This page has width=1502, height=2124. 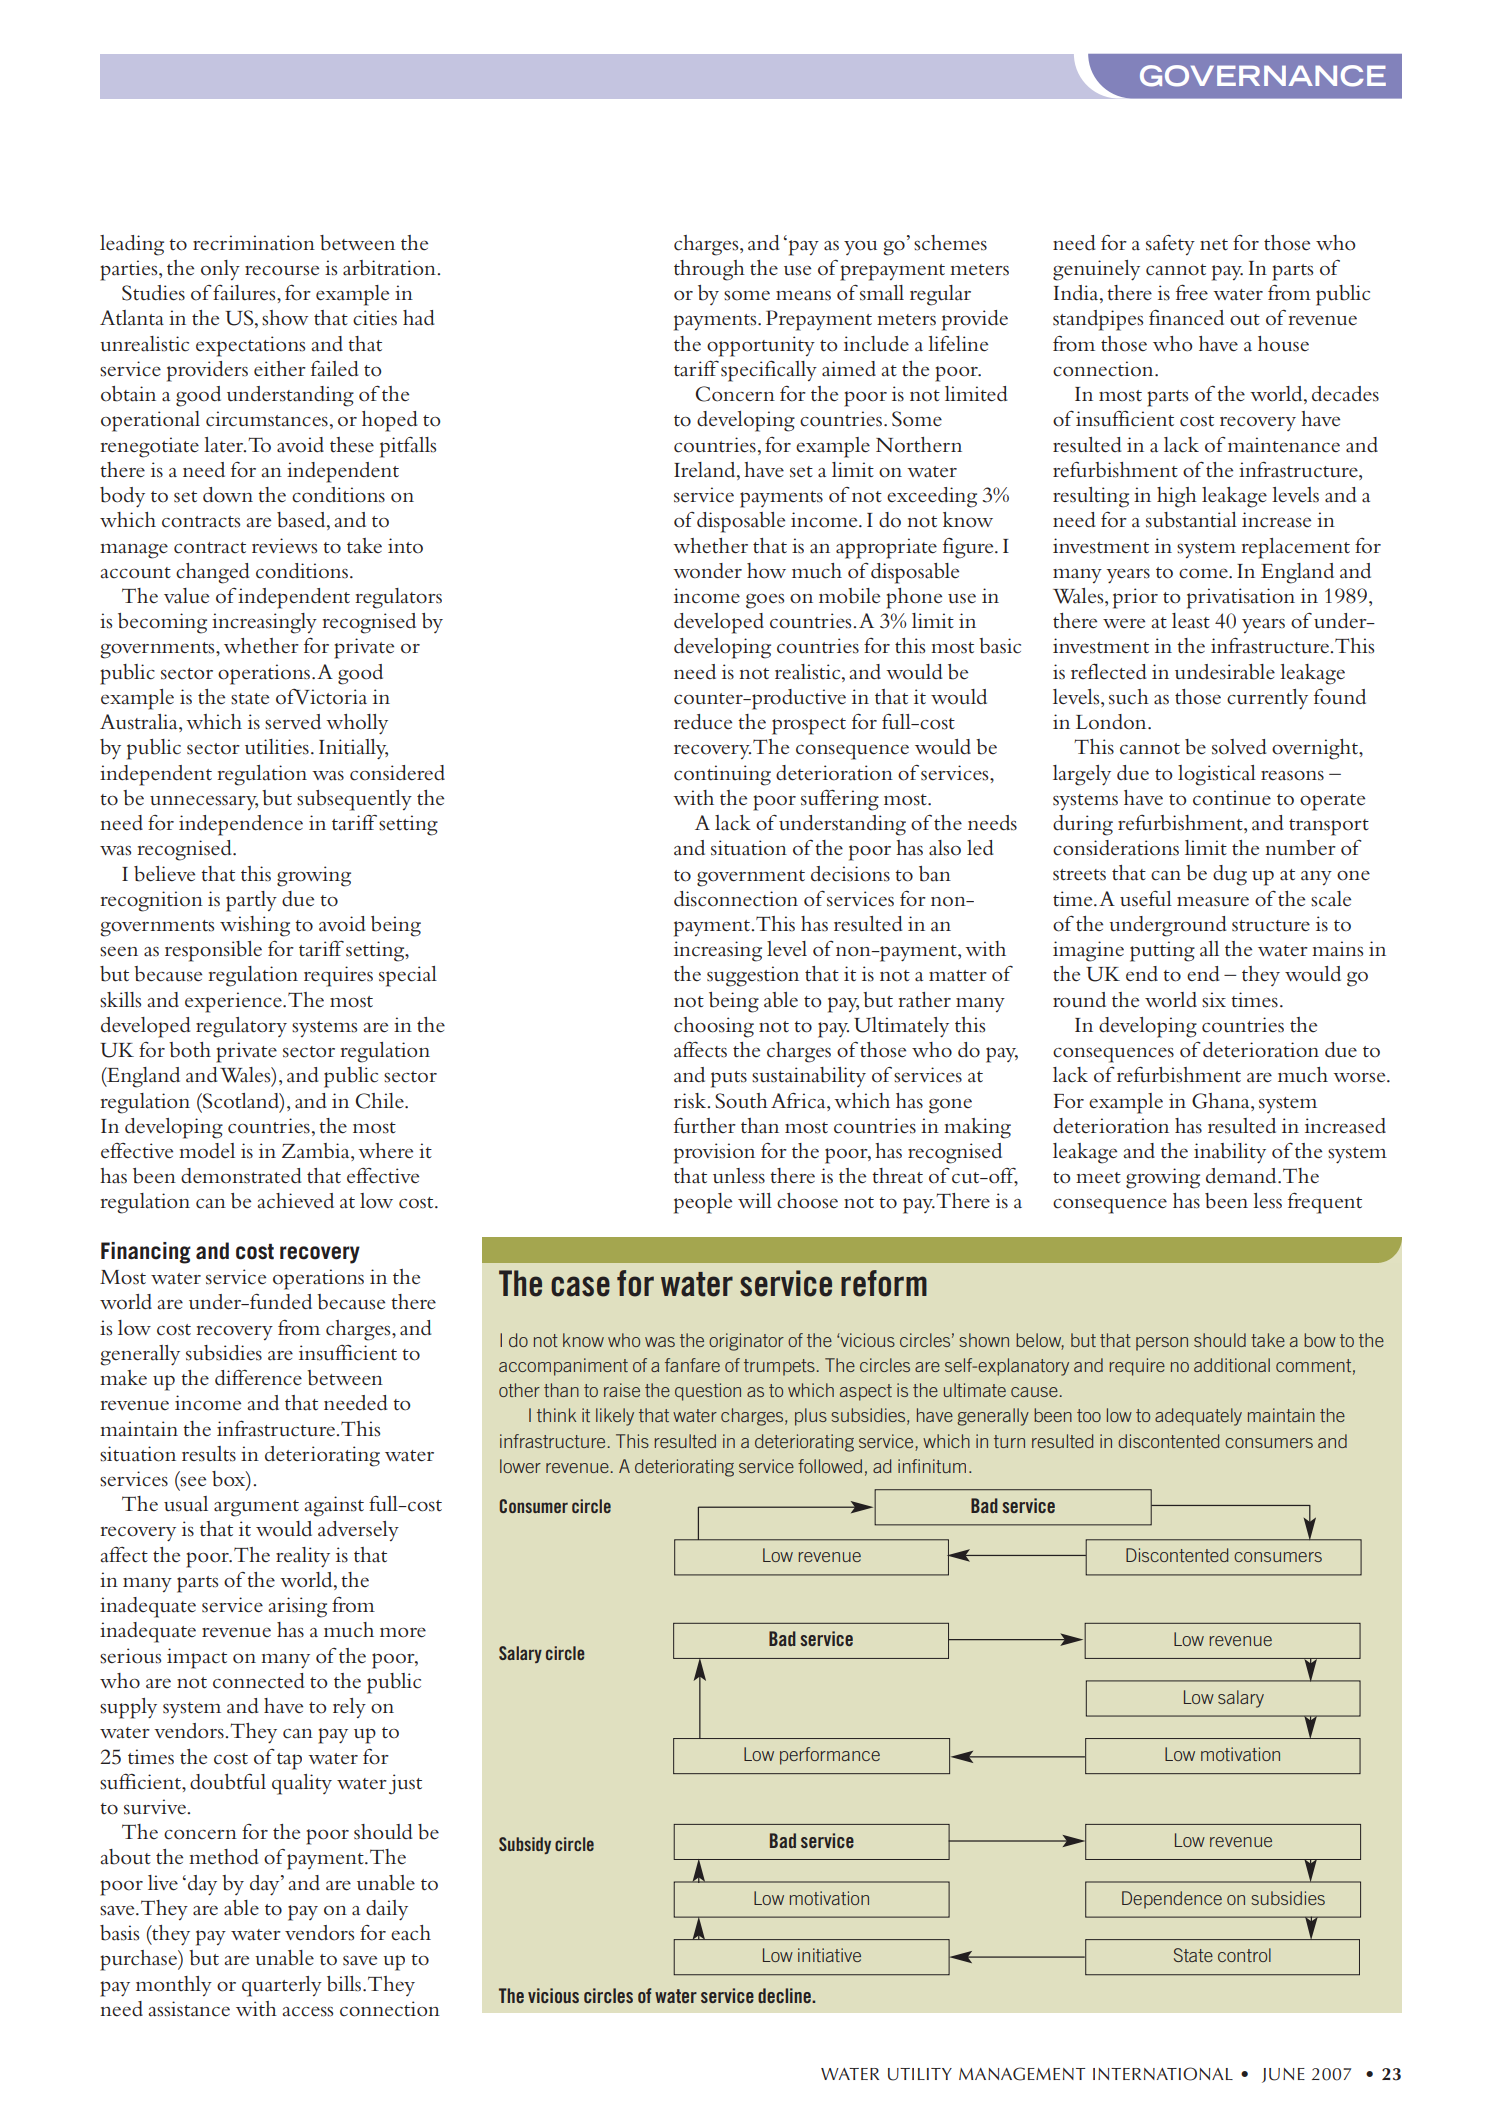 What do you see at coordinates (254, 243) in the page?
I see `recrimination` at bounding box center [254, 243].
